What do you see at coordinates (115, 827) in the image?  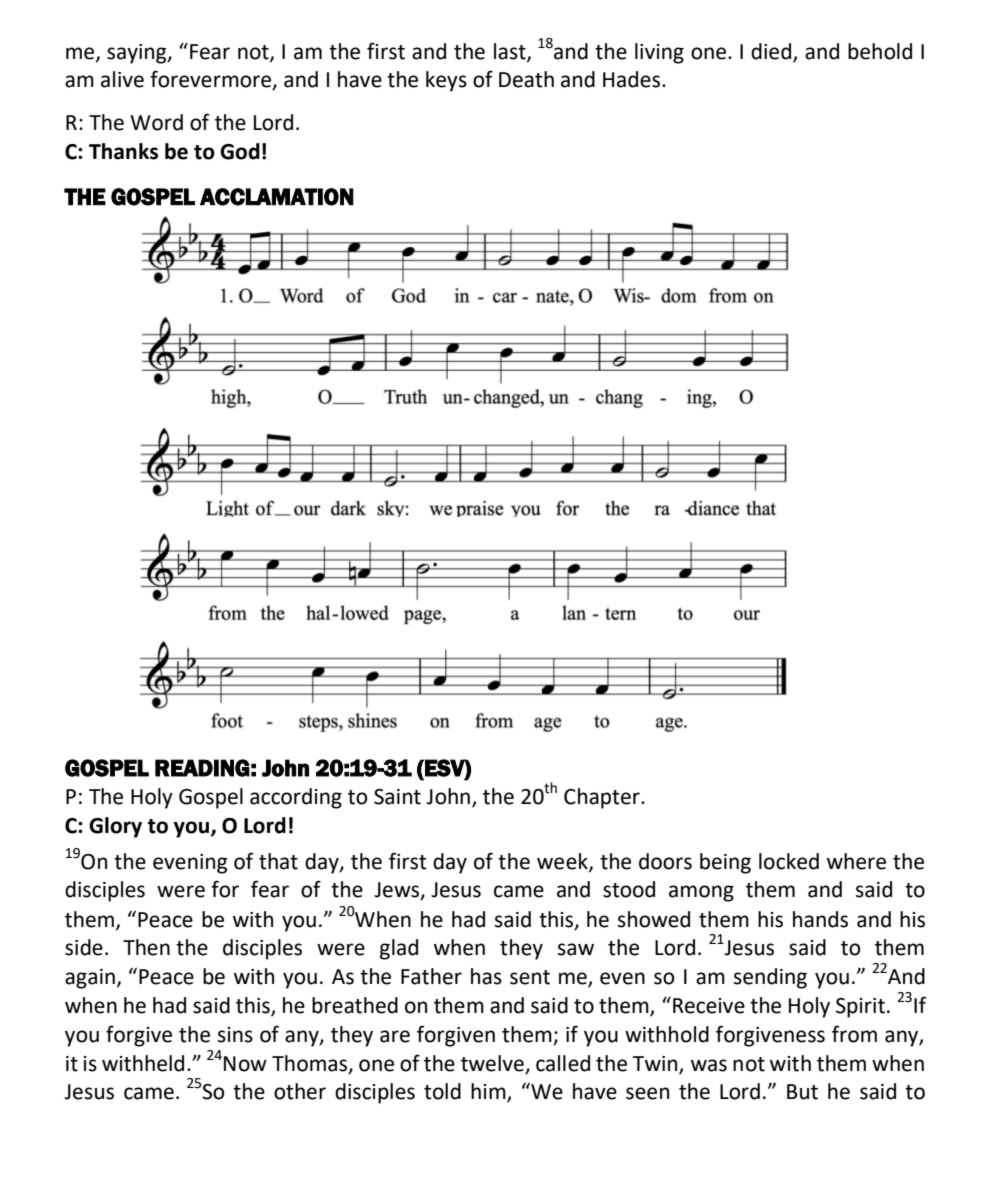 I see `Glory` at bounding box center [115, 827].
